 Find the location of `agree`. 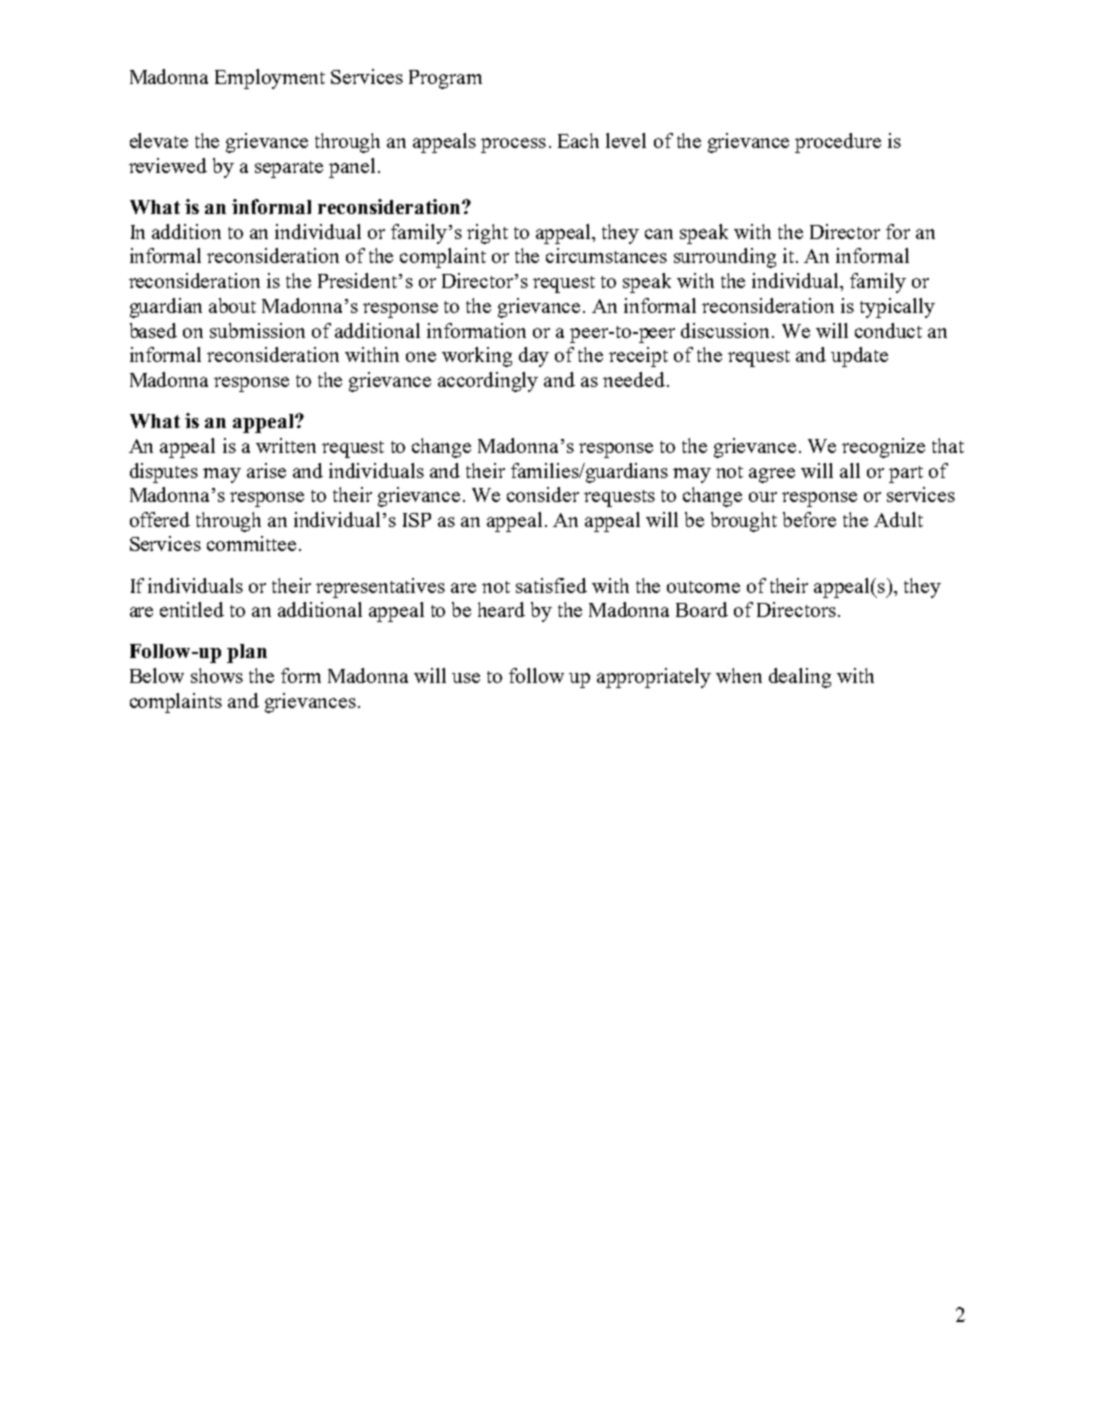

agree is located at coordinates (772, 475).
